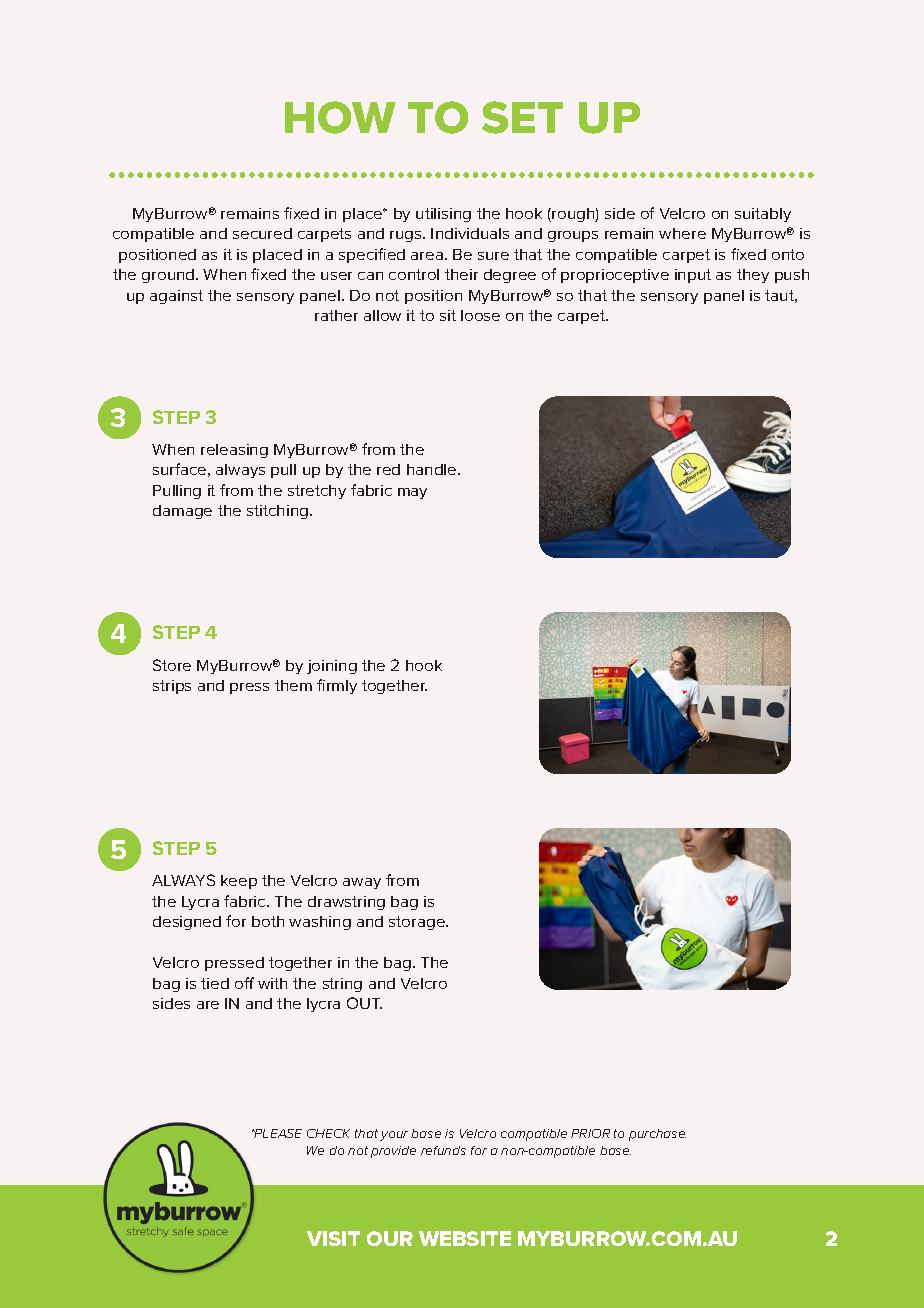 The width and height of the screenshot is (924, 1308). Describe the element at coordinates (277, 1133) in the screenshot. I see `PLEASE` at that location.
